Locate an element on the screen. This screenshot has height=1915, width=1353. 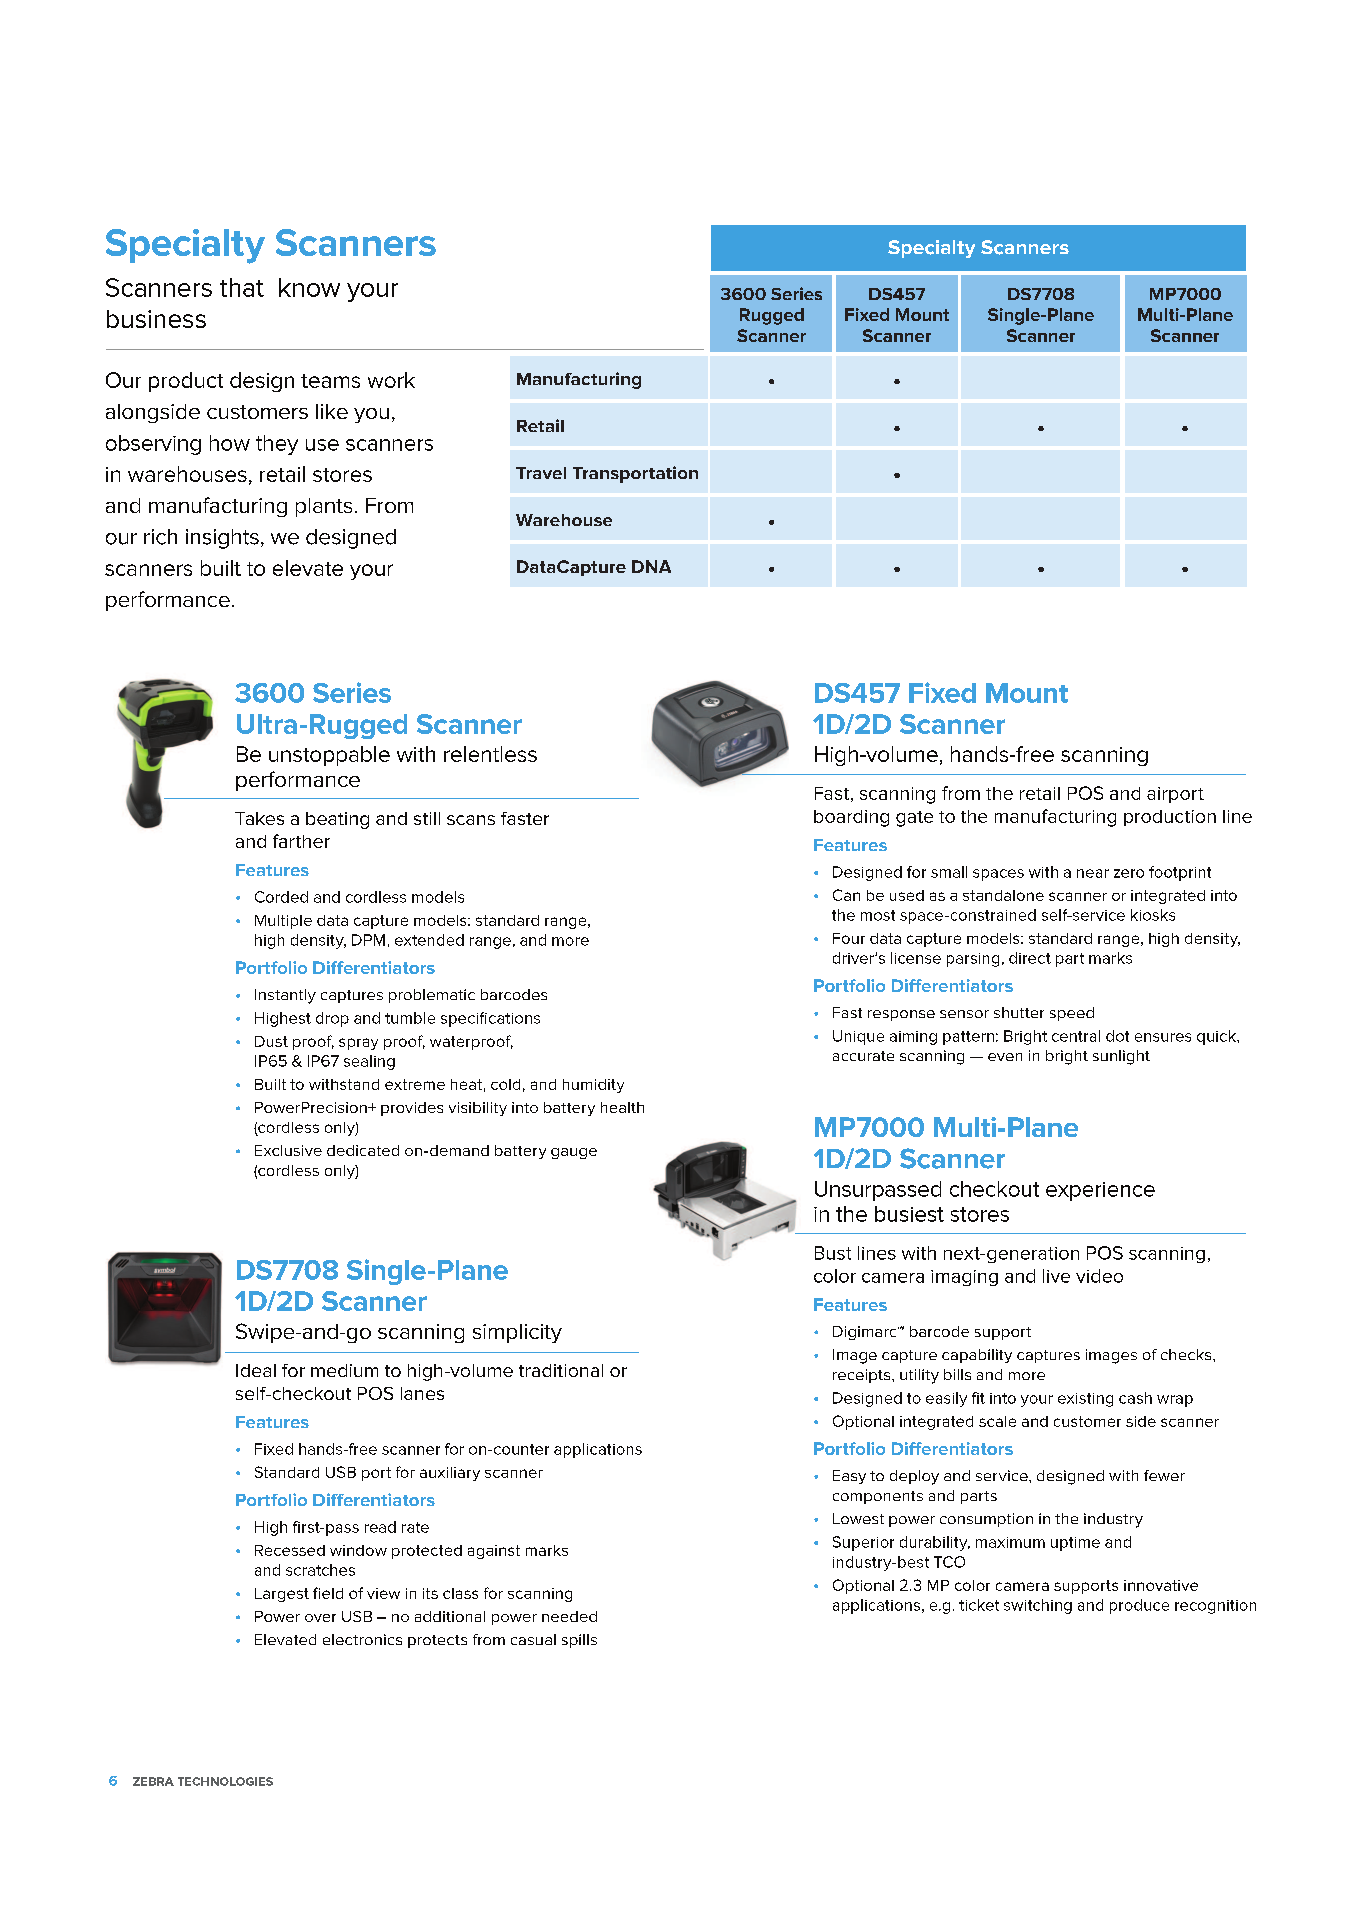
unstoppable is located at coordinates (329, 756).
